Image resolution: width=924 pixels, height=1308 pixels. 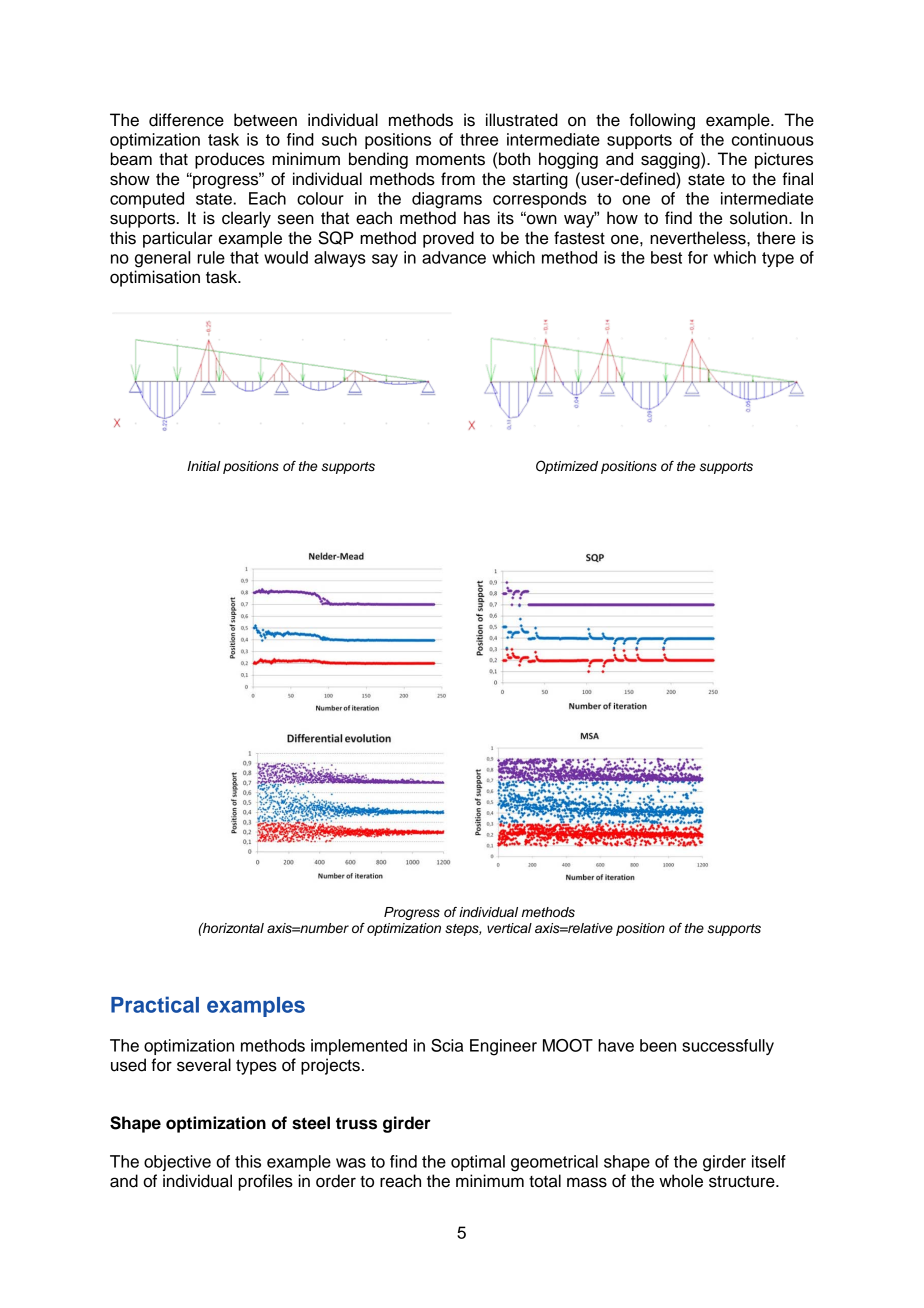 What do you see at coordinates (454, 257) in the document?
I see `advance` at bounding box center [454, 257].
